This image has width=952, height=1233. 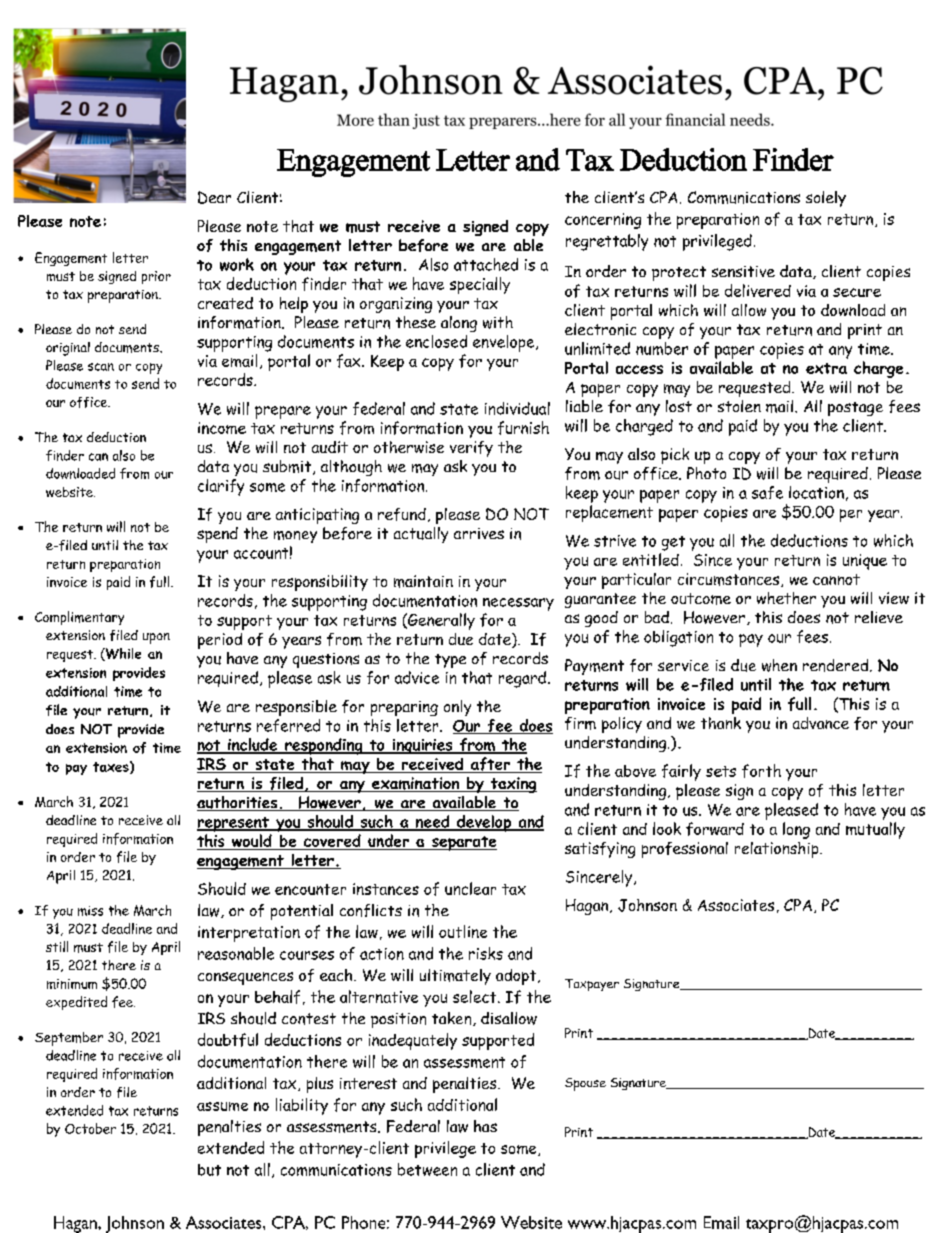 What do you see at coordinates (463, 843) in the image?
I see `separate` at bounding box center [463, 843].
